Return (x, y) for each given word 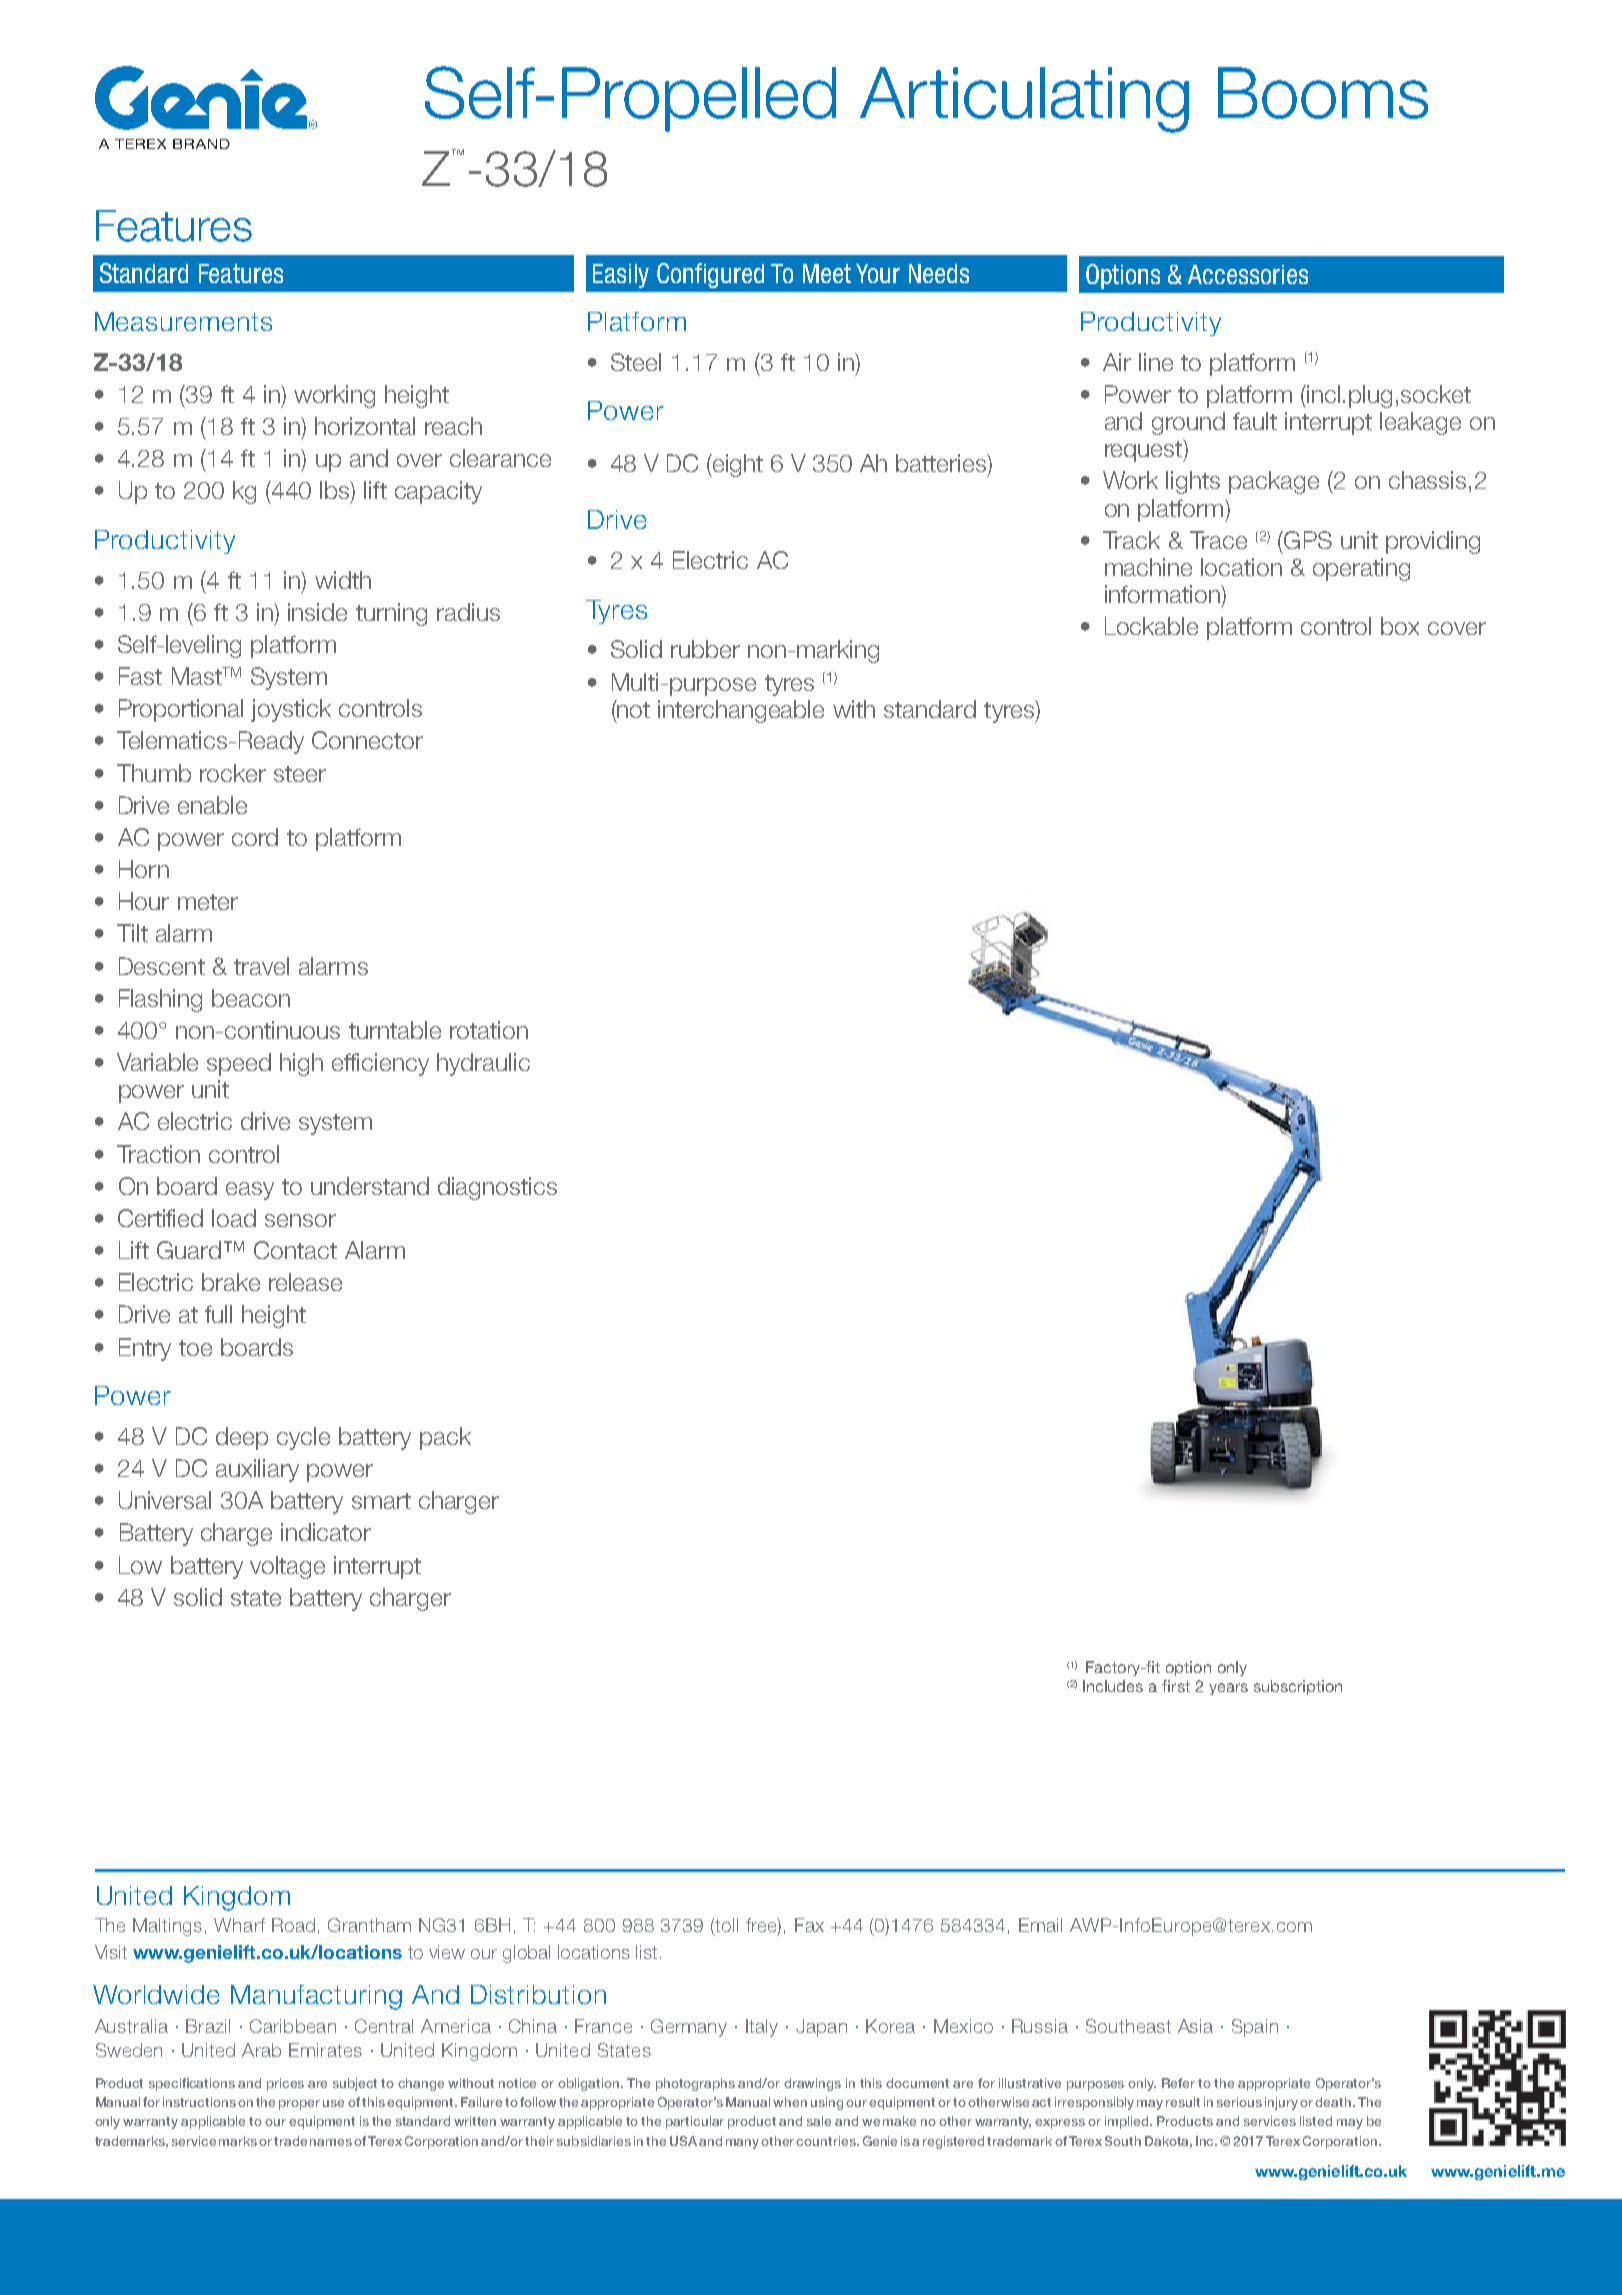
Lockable (1151, 626)
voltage (287, 1567)
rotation (489, 1030)
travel (261, 966)
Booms (1323, 93)
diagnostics (497, 1188)
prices (285, 2084)
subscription (1298, 1687)
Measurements (183, 321)
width (343, 580)
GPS (1307, 540)
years (1228, 1689)
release (305, 1282)
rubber (705, 649)
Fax (809, 1925)
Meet (827, 273)
